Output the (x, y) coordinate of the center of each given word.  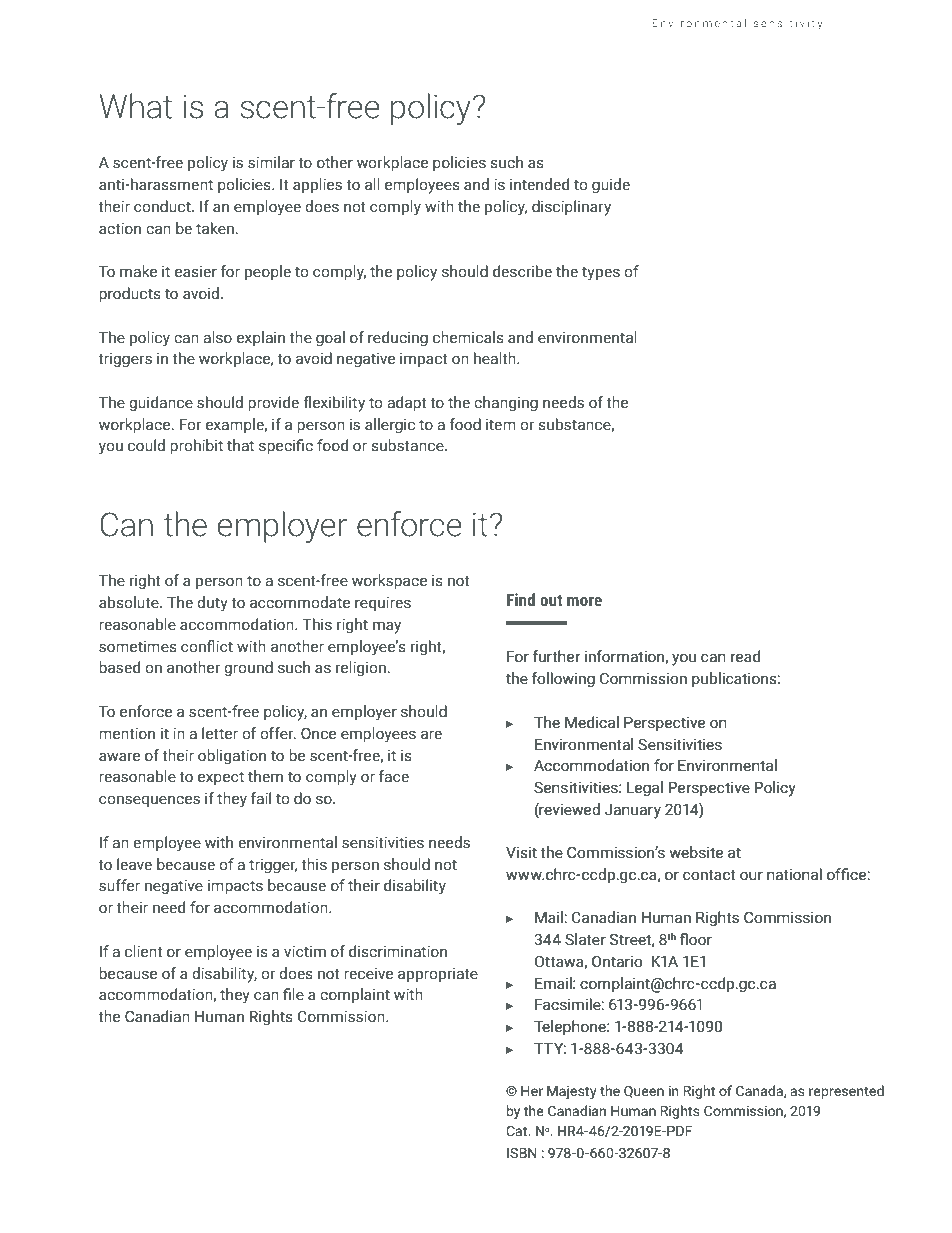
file (293, 994)
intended (539, 184)
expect (221, 778)
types (601, 273)
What (136, 106)
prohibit (196, 446)
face (394, 776)
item (501, 424)
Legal (645, 788)
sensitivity (788, 24)
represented (846, 1092)
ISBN (522, 1153)
